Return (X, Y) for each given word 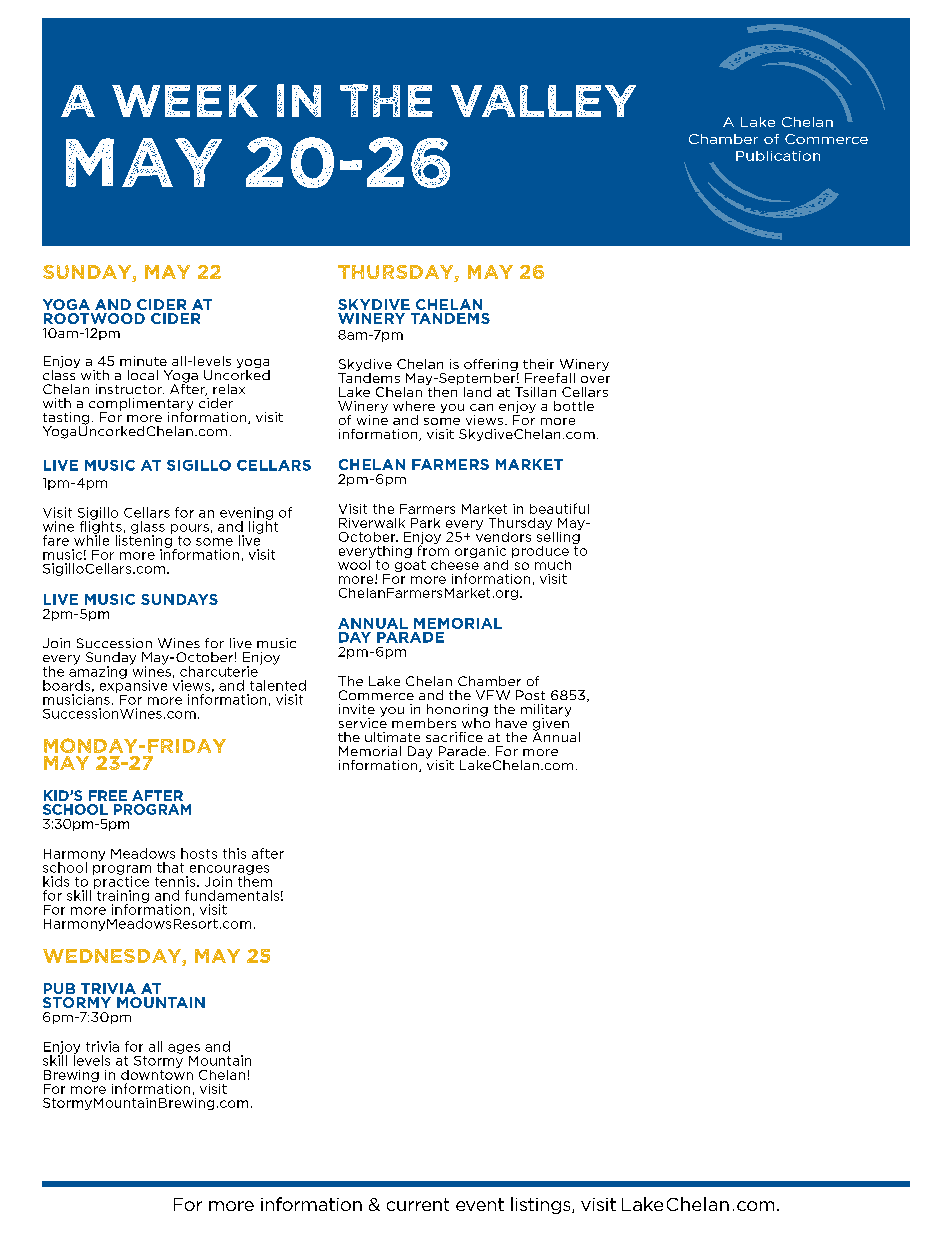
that (170, 867)
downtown (157, 1073)
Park (425, 523)
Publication (778, 156)
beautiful (559, 508)
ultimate (392, 737)
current (418, 1204)
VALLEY (543, 101)
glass (148, 528)
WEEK (185, 101)
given (551, 724)
